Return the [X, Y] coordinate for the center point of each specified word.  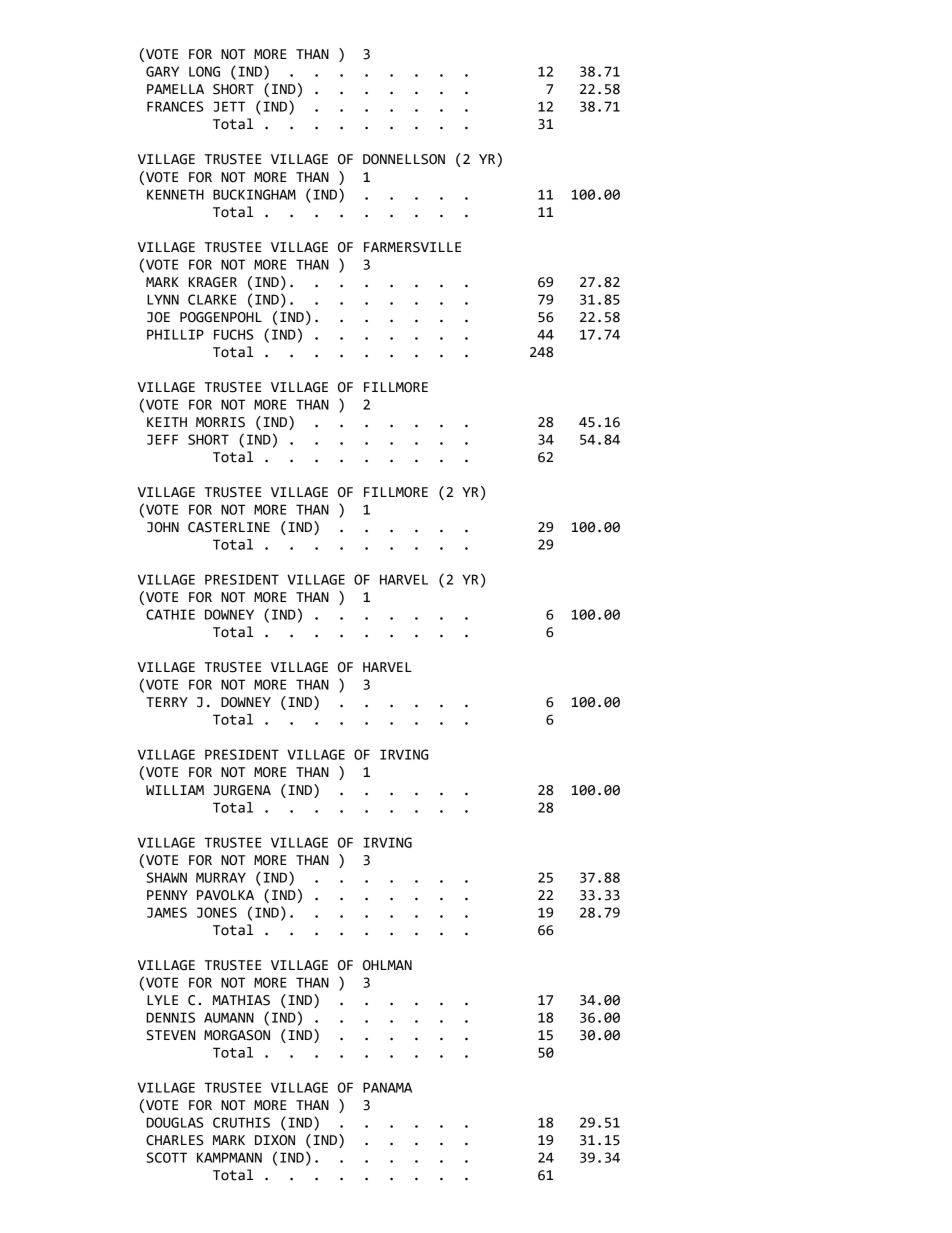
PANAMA [387, 1087]
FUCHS [234, 334]
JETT [230, 106]
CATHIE [170, 614]
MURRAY [221, 877]
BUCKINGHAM [254, 194]
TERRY [167, 702]
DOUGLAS [175, 1122]
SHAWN [167, 877]
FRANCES [175, 106]
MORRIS [220, 422]
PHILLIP [175, 334]
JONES [217, 912]
